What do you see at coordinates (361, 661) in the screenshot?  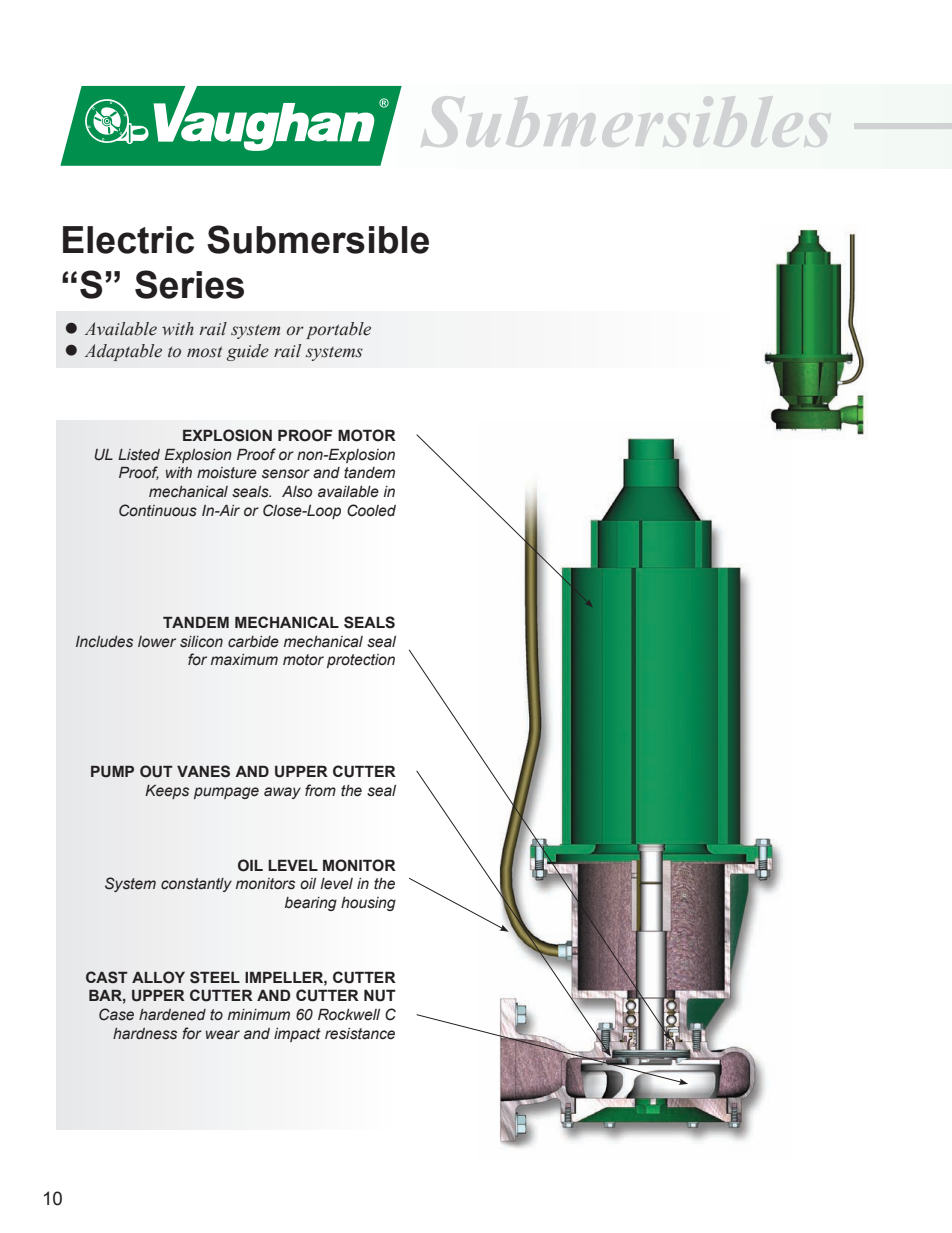 I see `protection` at bounding box center [361, 661].
